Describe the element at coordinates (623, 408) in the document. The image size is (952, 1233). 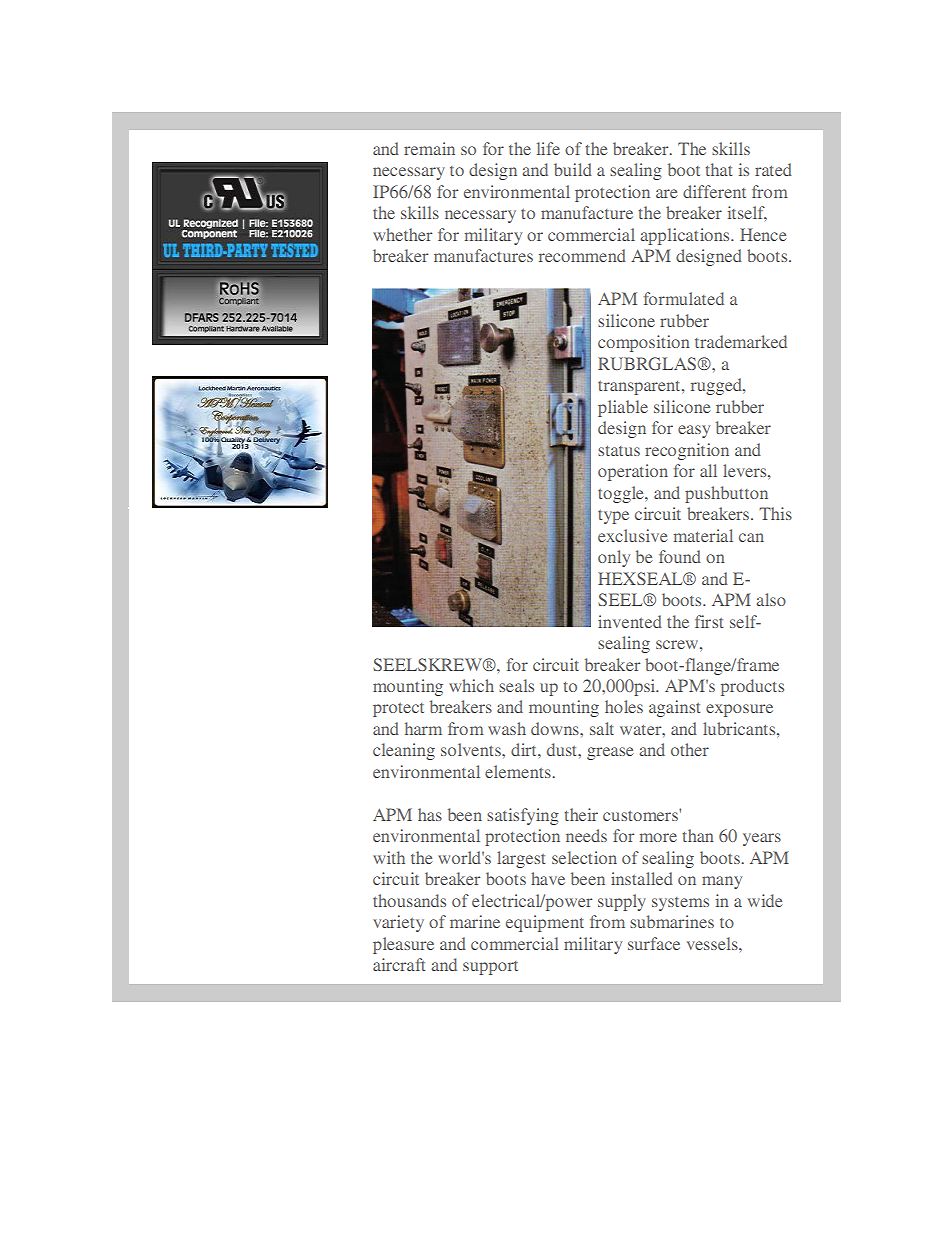
I see `pliable` at that location.
